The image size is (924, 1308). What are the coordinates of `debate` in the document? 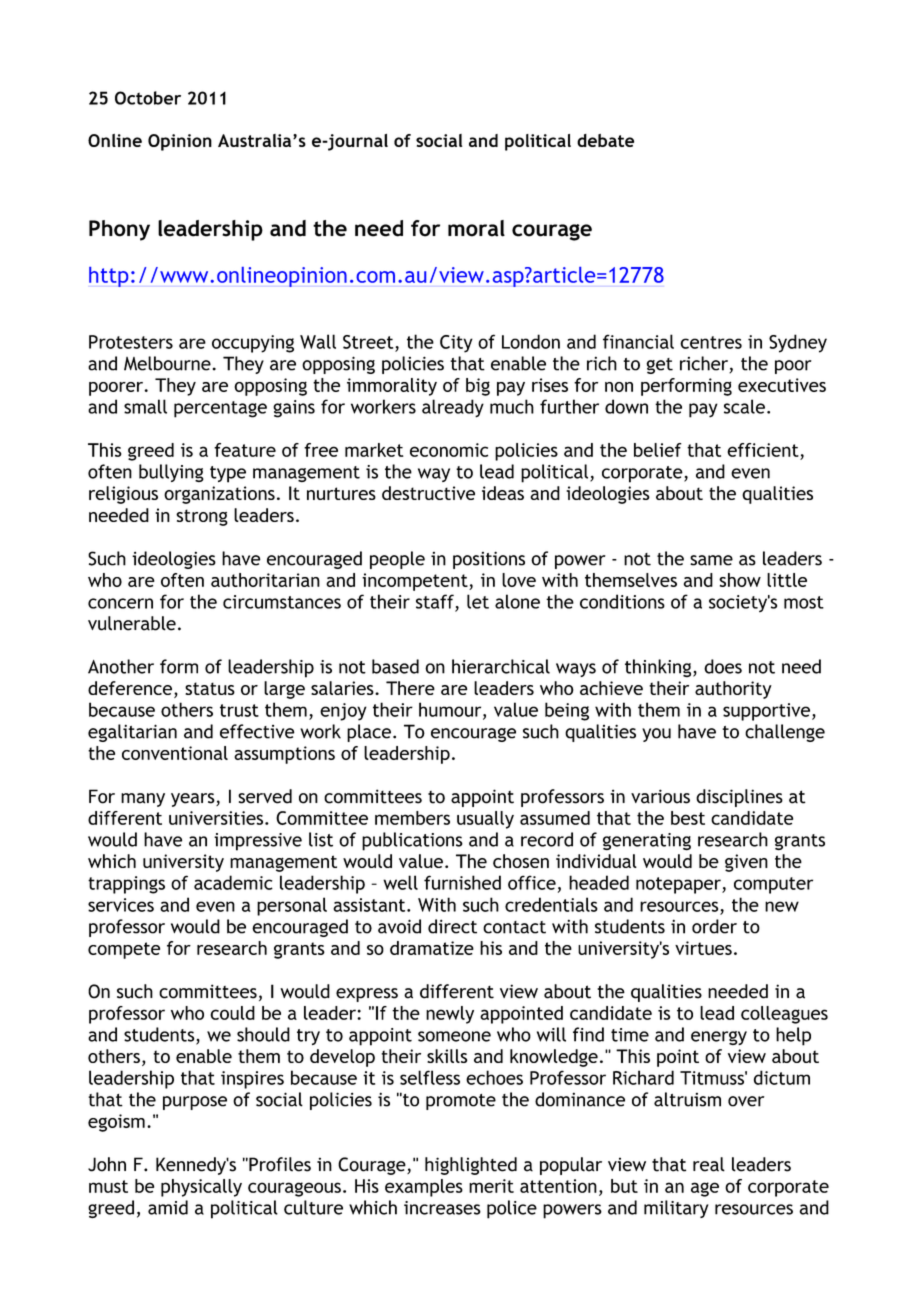 It's located at (605, 140).
